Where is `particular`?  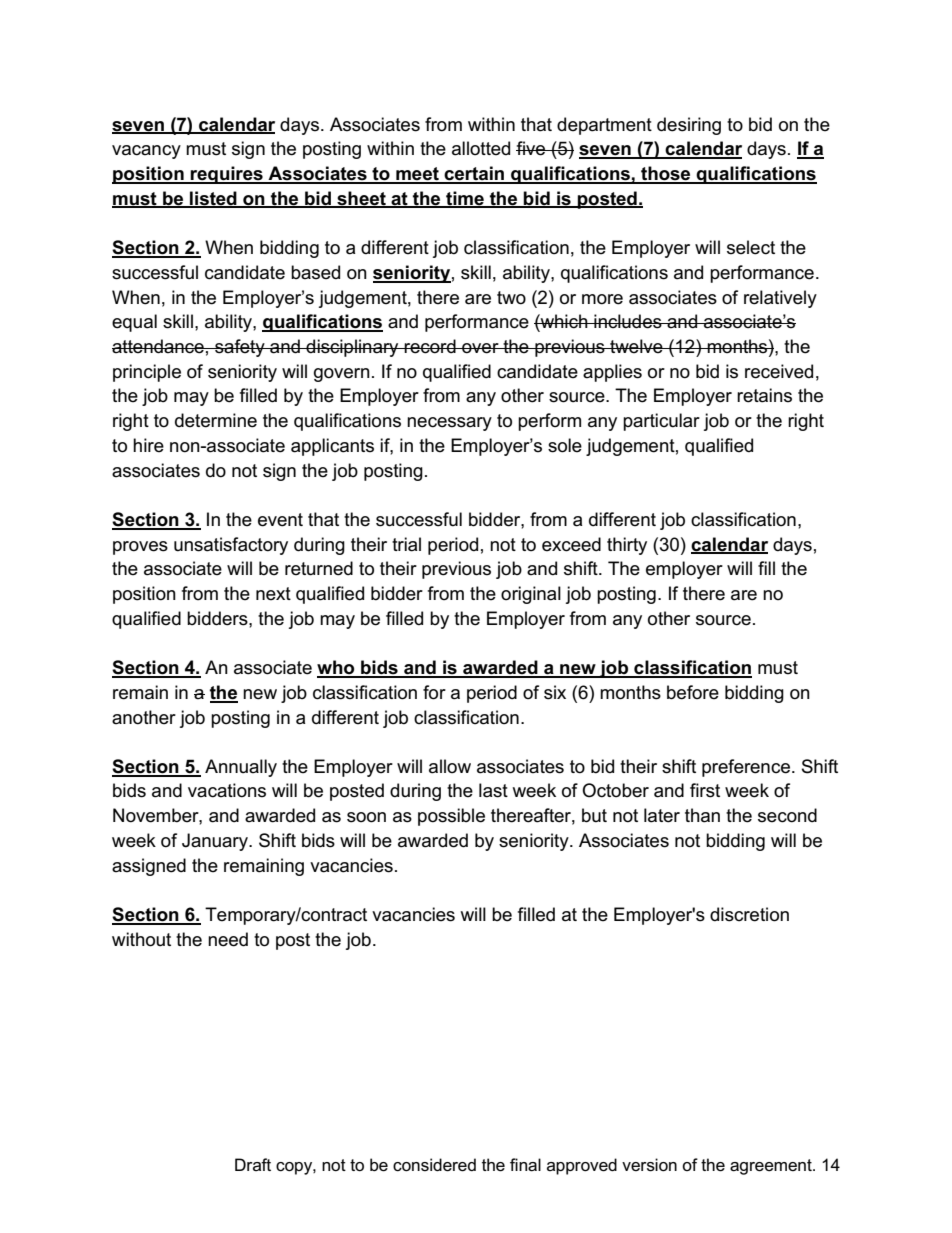 particular is located at coordinates (661, 422).
